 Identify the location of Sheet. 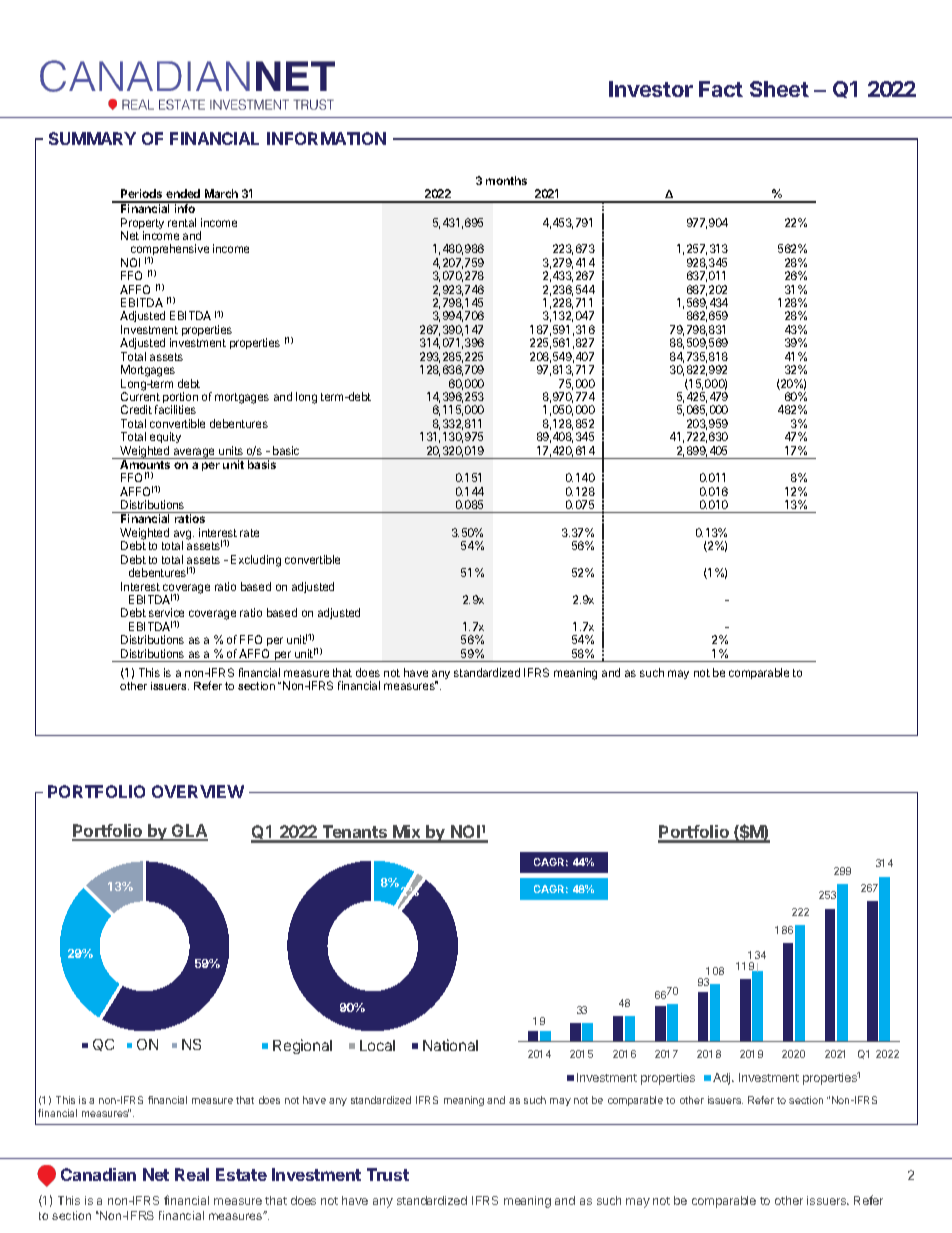
(779, 89).
